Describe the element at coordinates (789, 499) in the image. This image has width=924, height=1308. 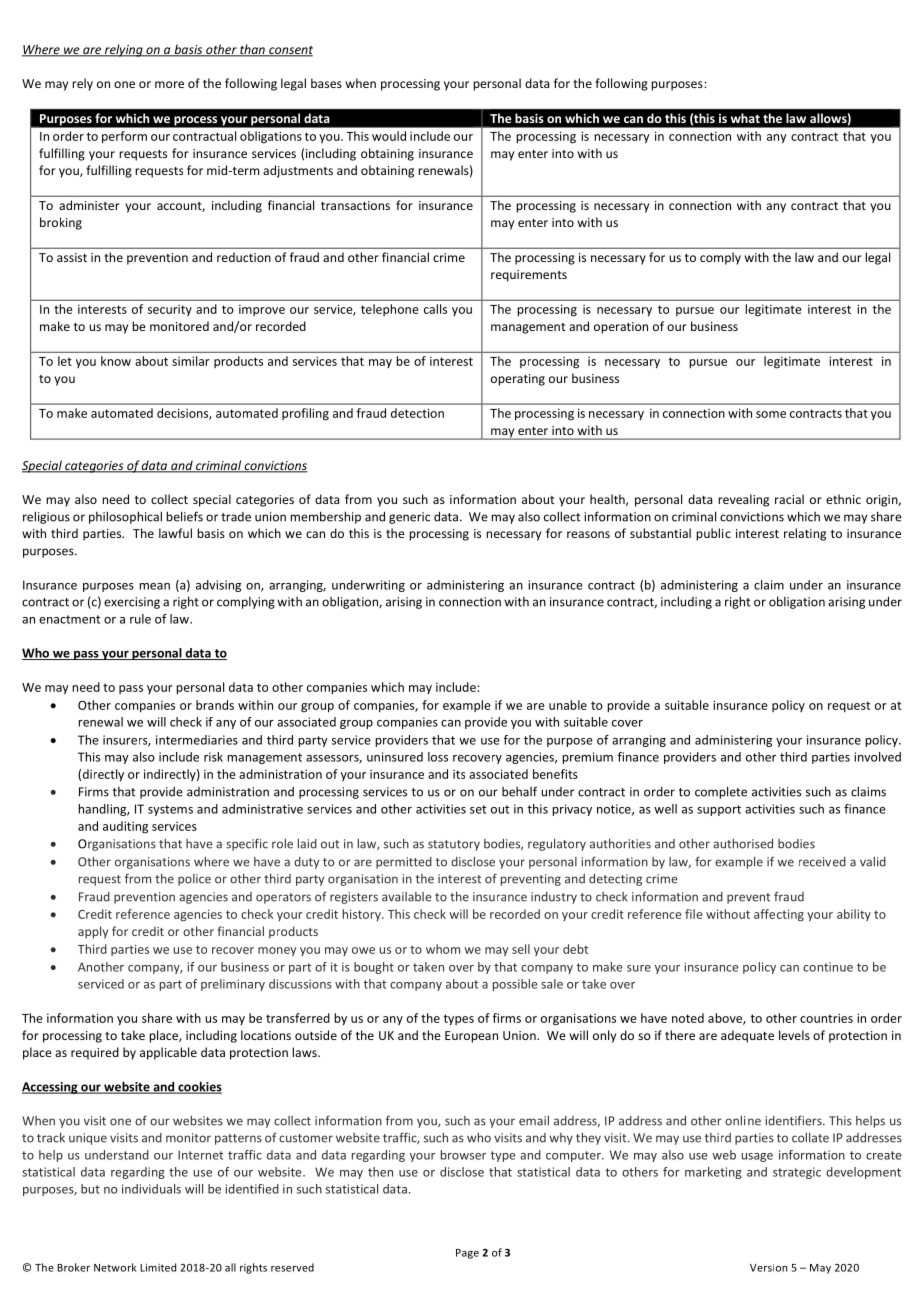
I see `racial` at that location.
